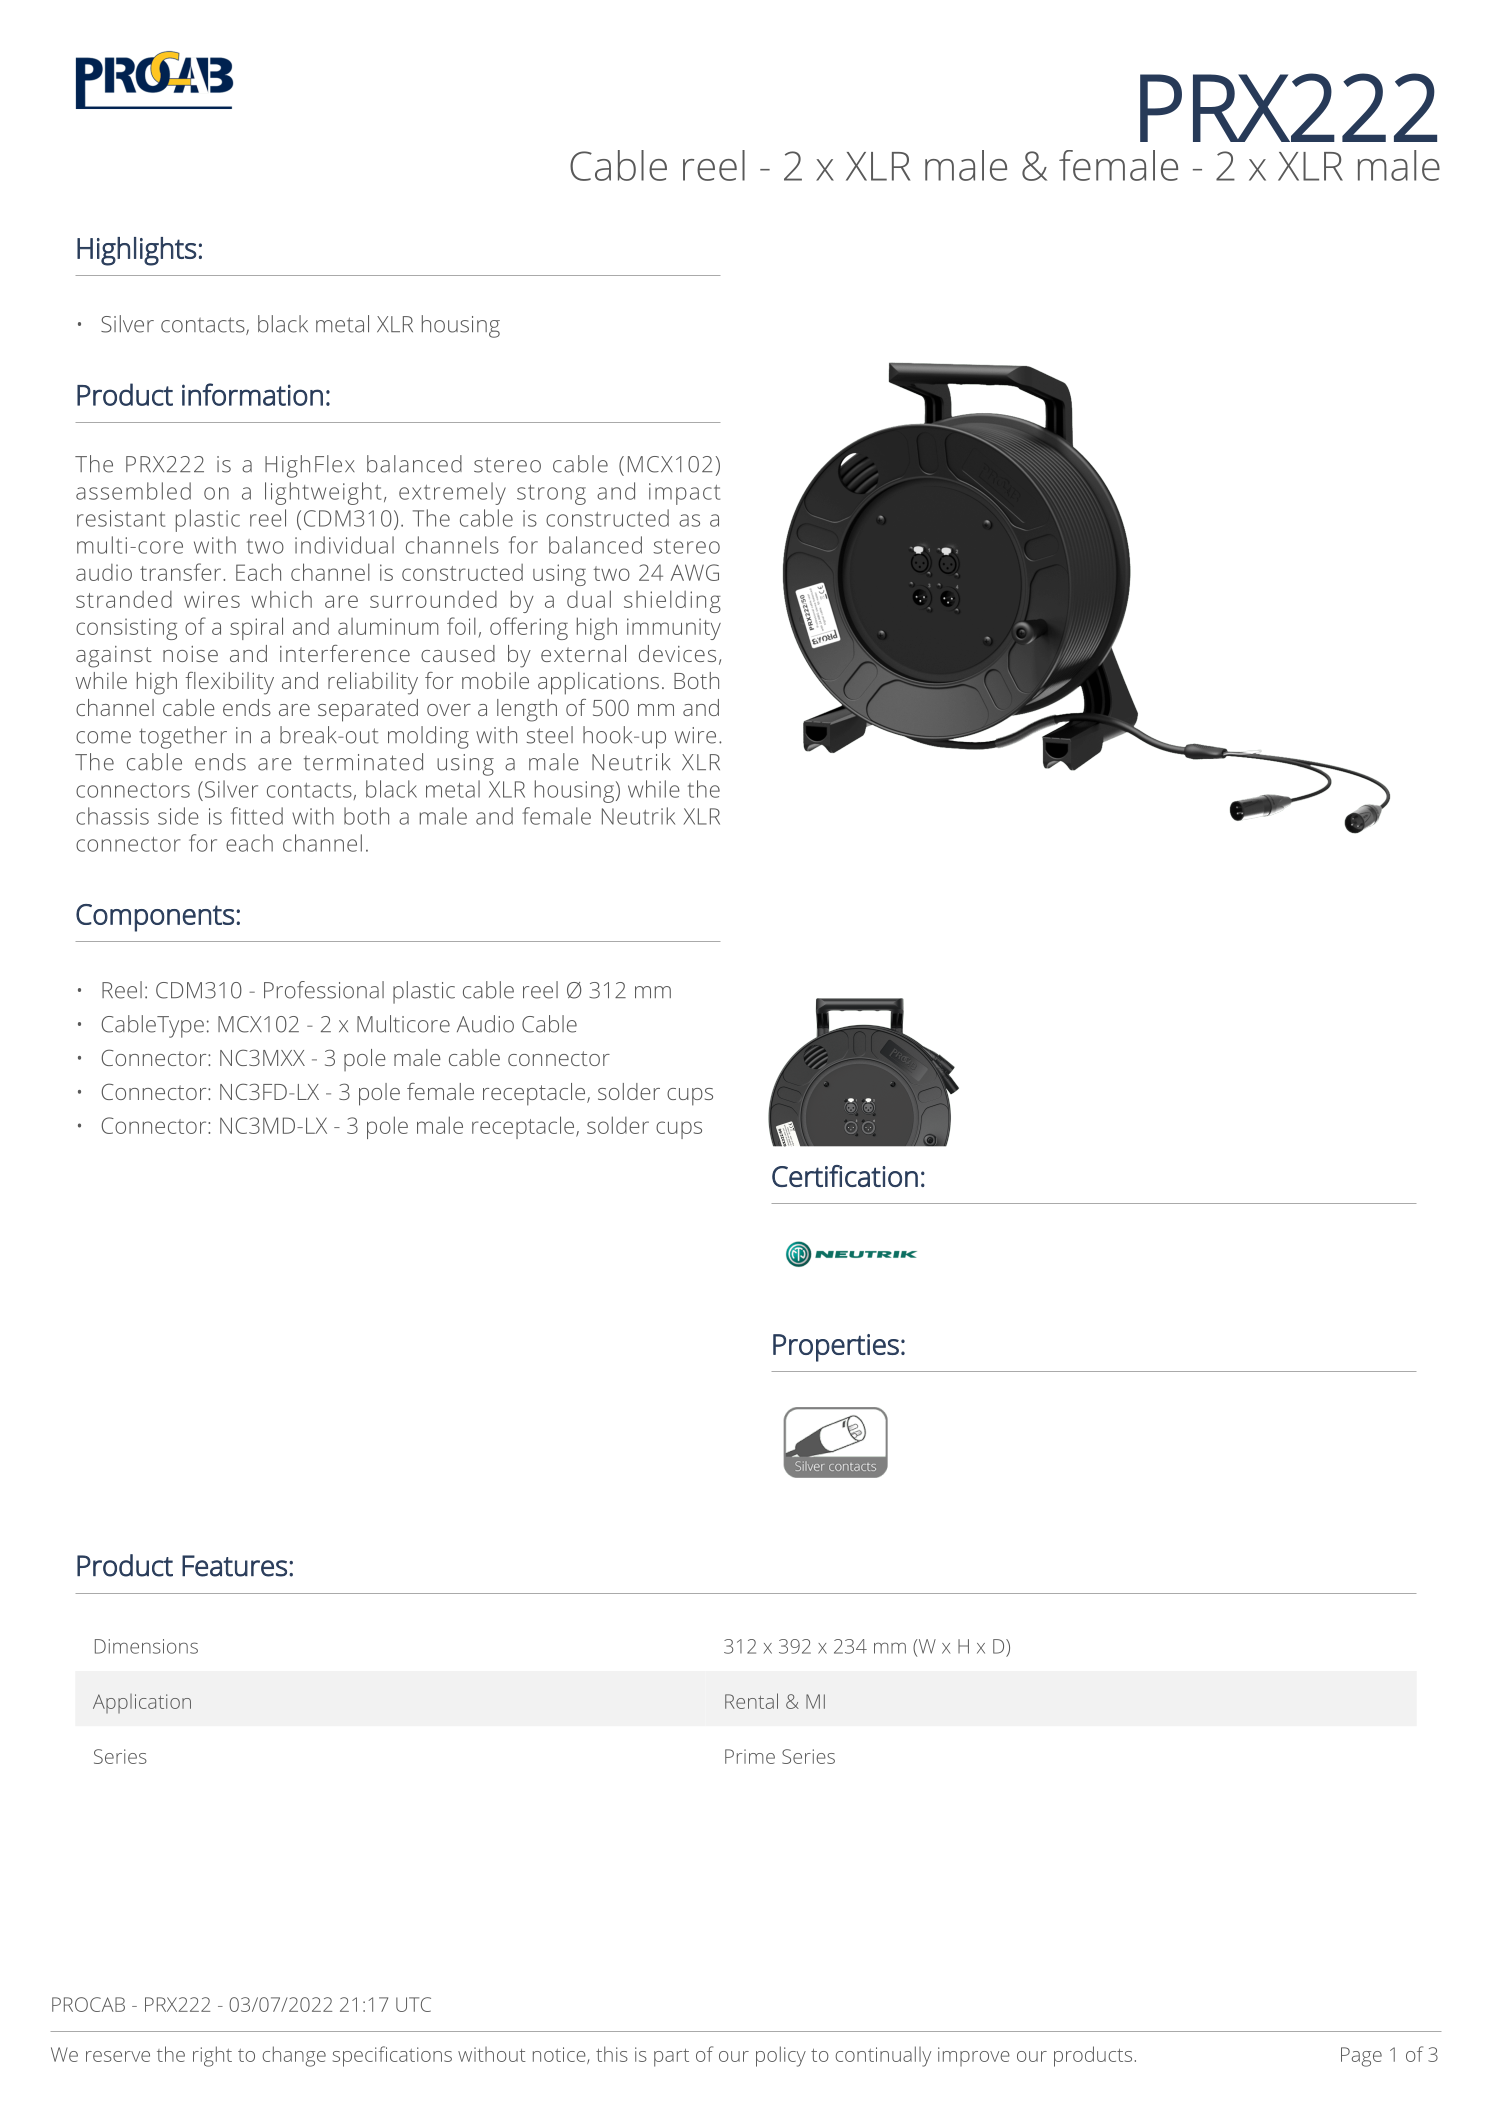 This screenshot has height=2112, width=1492. Describe the element at coordinates (695, 572) in the screenshot. I see `AWG` at that location.
